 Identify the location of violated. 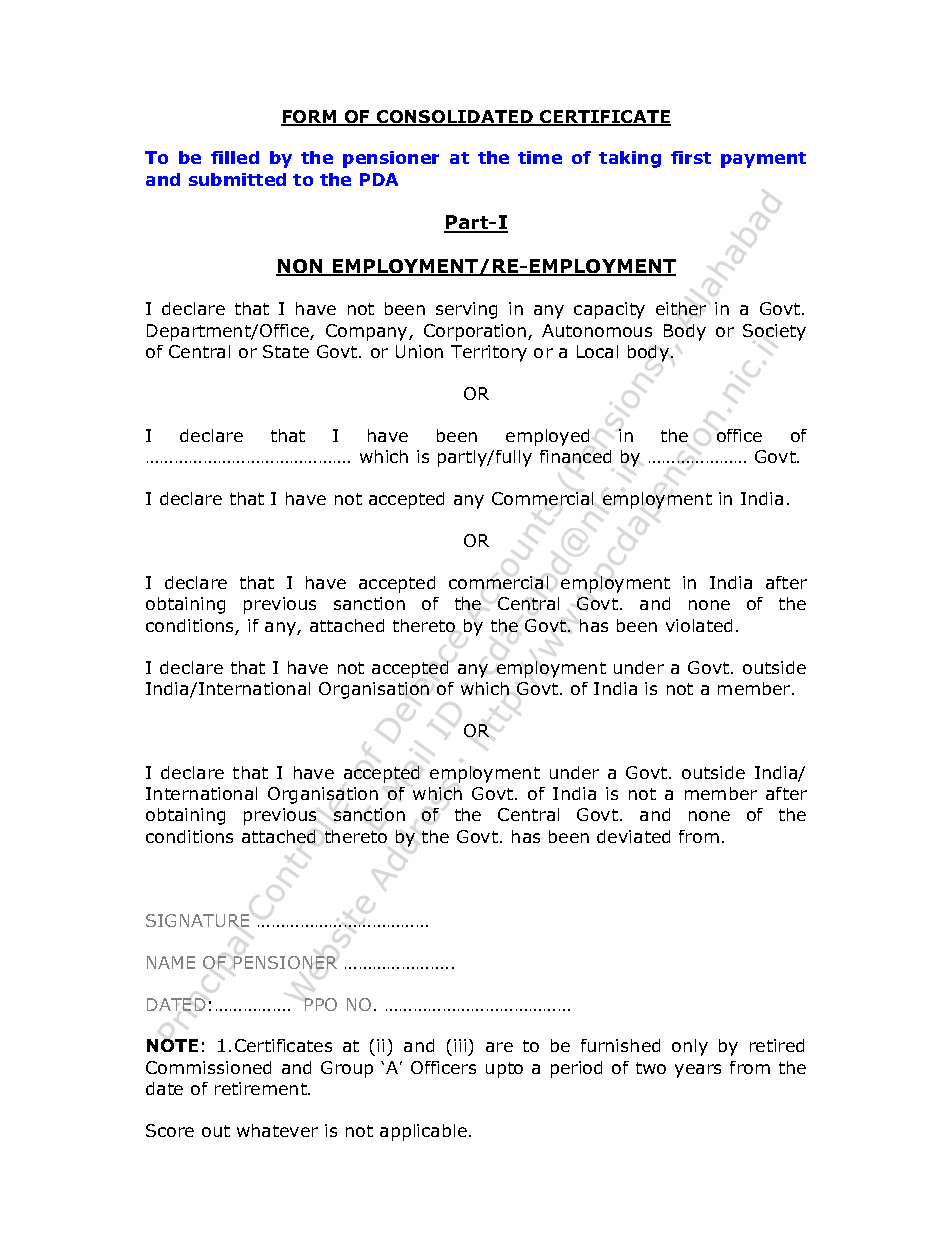
(699, 625).
